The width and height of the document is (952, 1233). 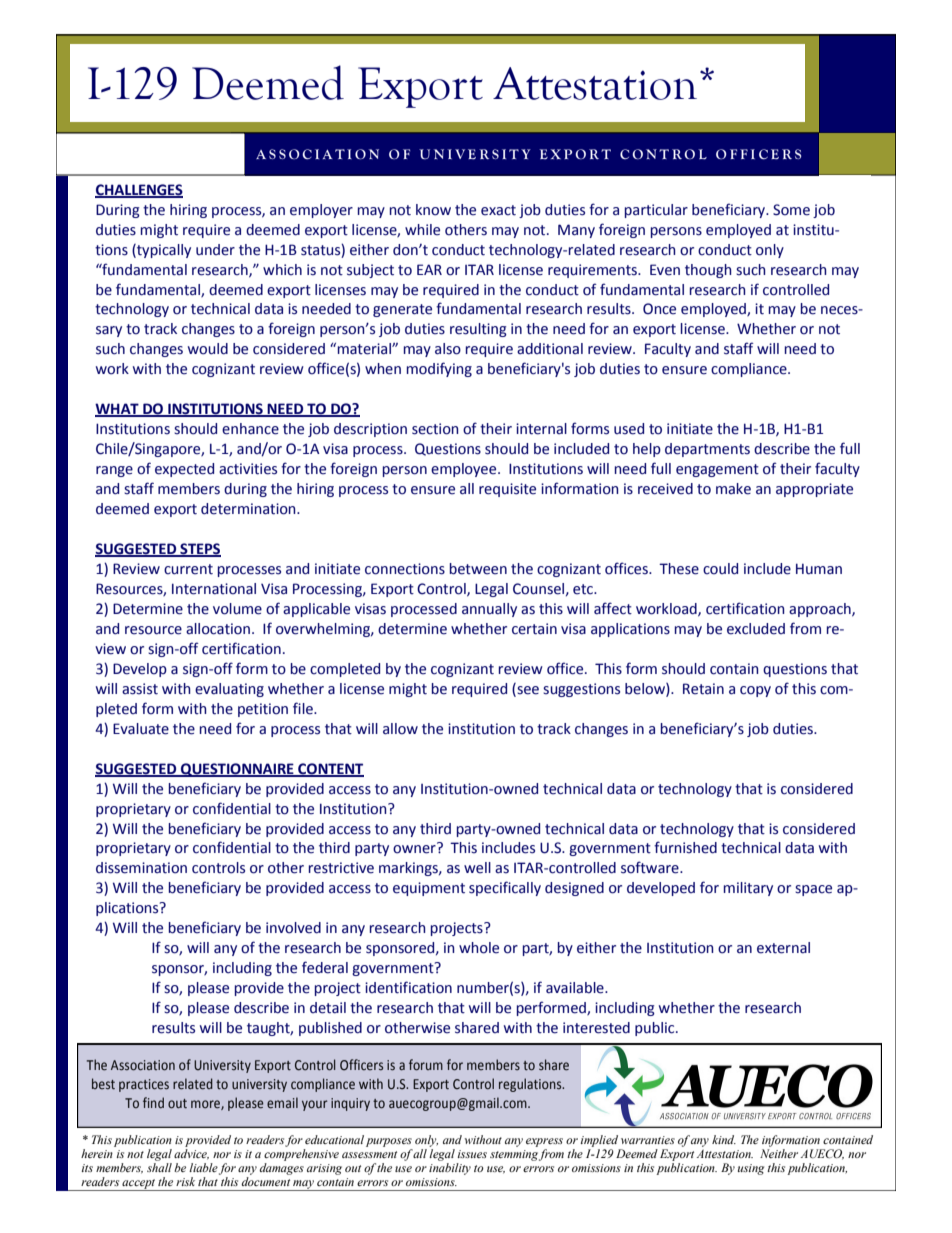 I want to click on engagement, so click(x=717, y=470).
